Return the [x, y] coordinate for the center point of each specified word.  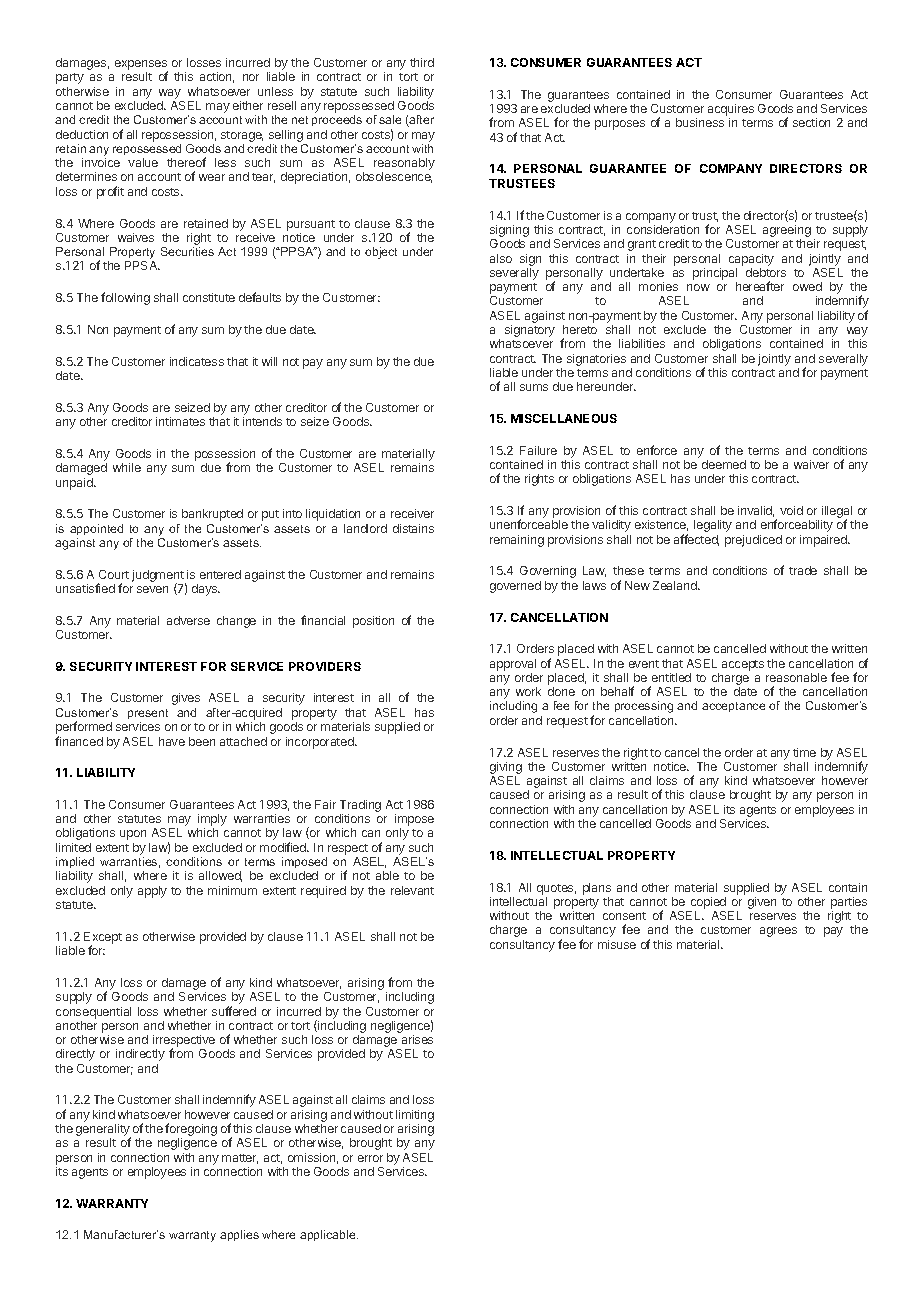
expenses [141, 66]
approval [513, 665]
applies [239, 1235]
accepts [743, 665]
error [370, 1158]
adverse [188, 620]
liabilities [642, 343]
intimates [180, 421]
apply [152, 892]
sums [534, 387]
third [422, 62]
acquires [731, 111]
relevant [412, 890]
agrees [778, 932]
